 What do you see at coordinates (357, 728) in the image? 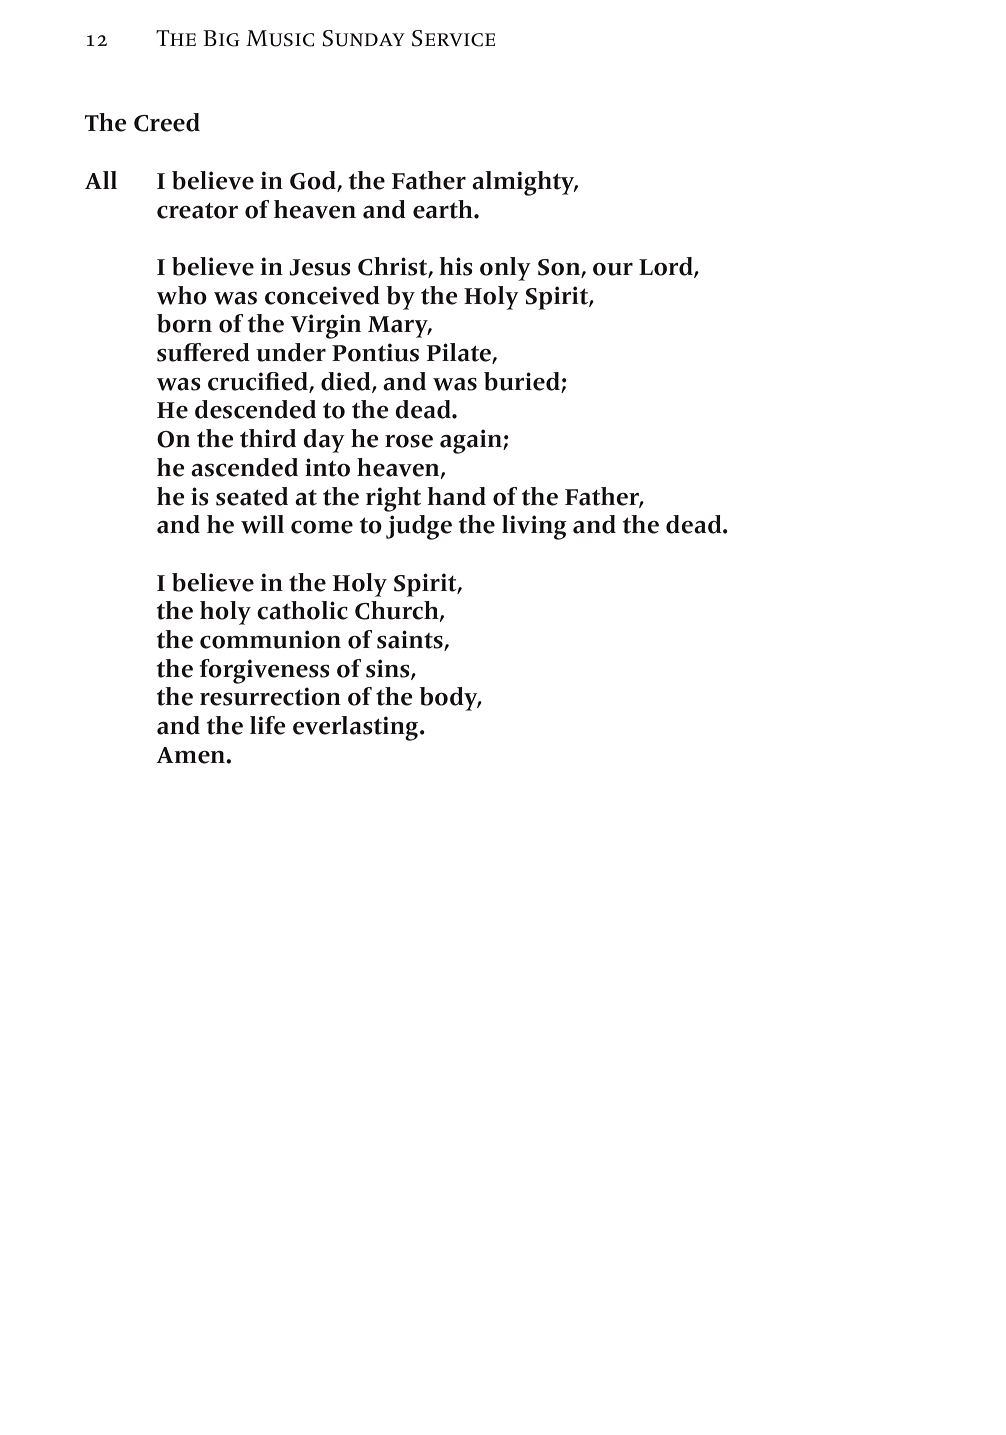
I see `everlasting` at bounding box center [357, 728].
